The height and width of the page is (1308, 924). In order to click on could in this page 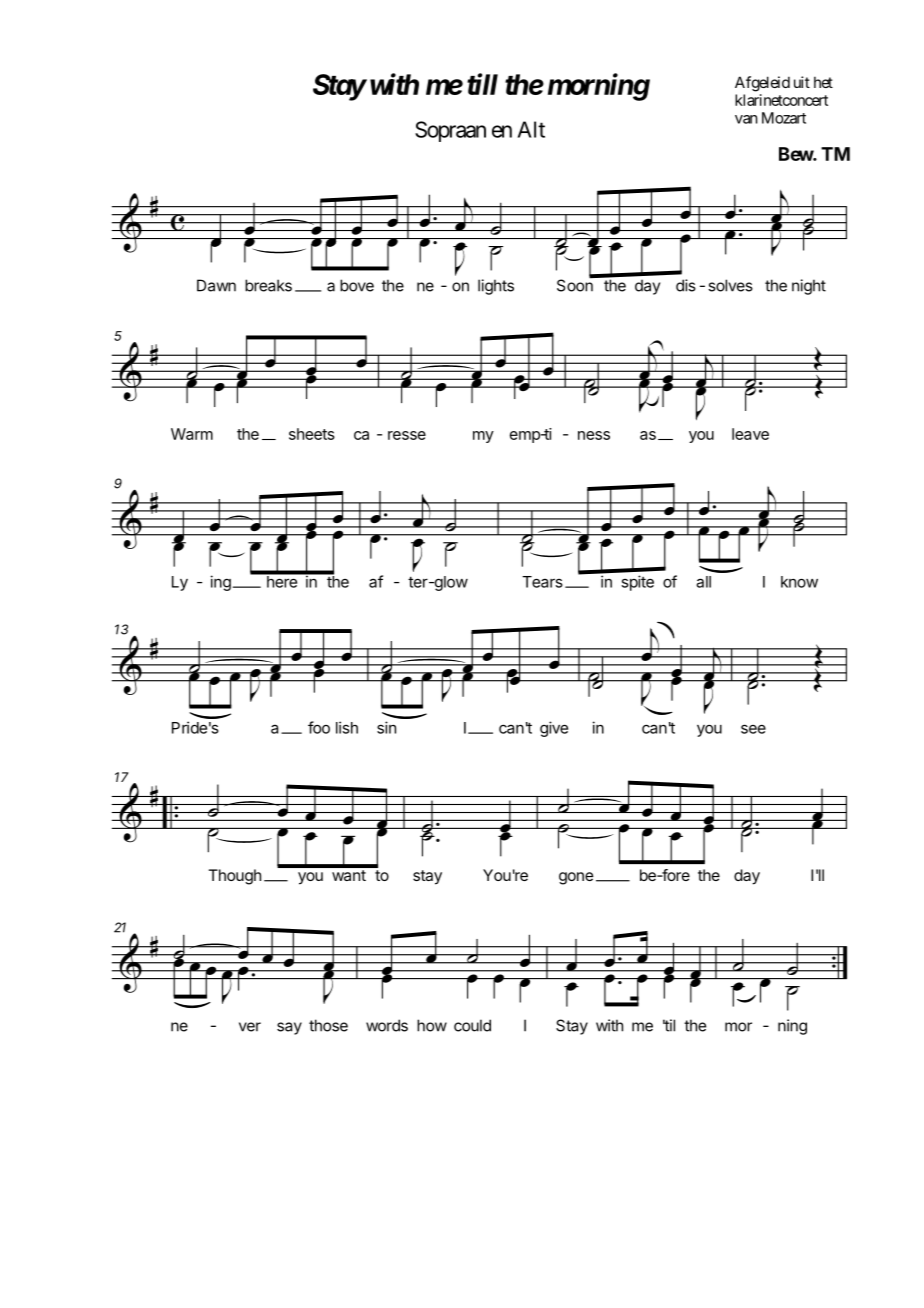, I will do `click(472, 1025)`.
